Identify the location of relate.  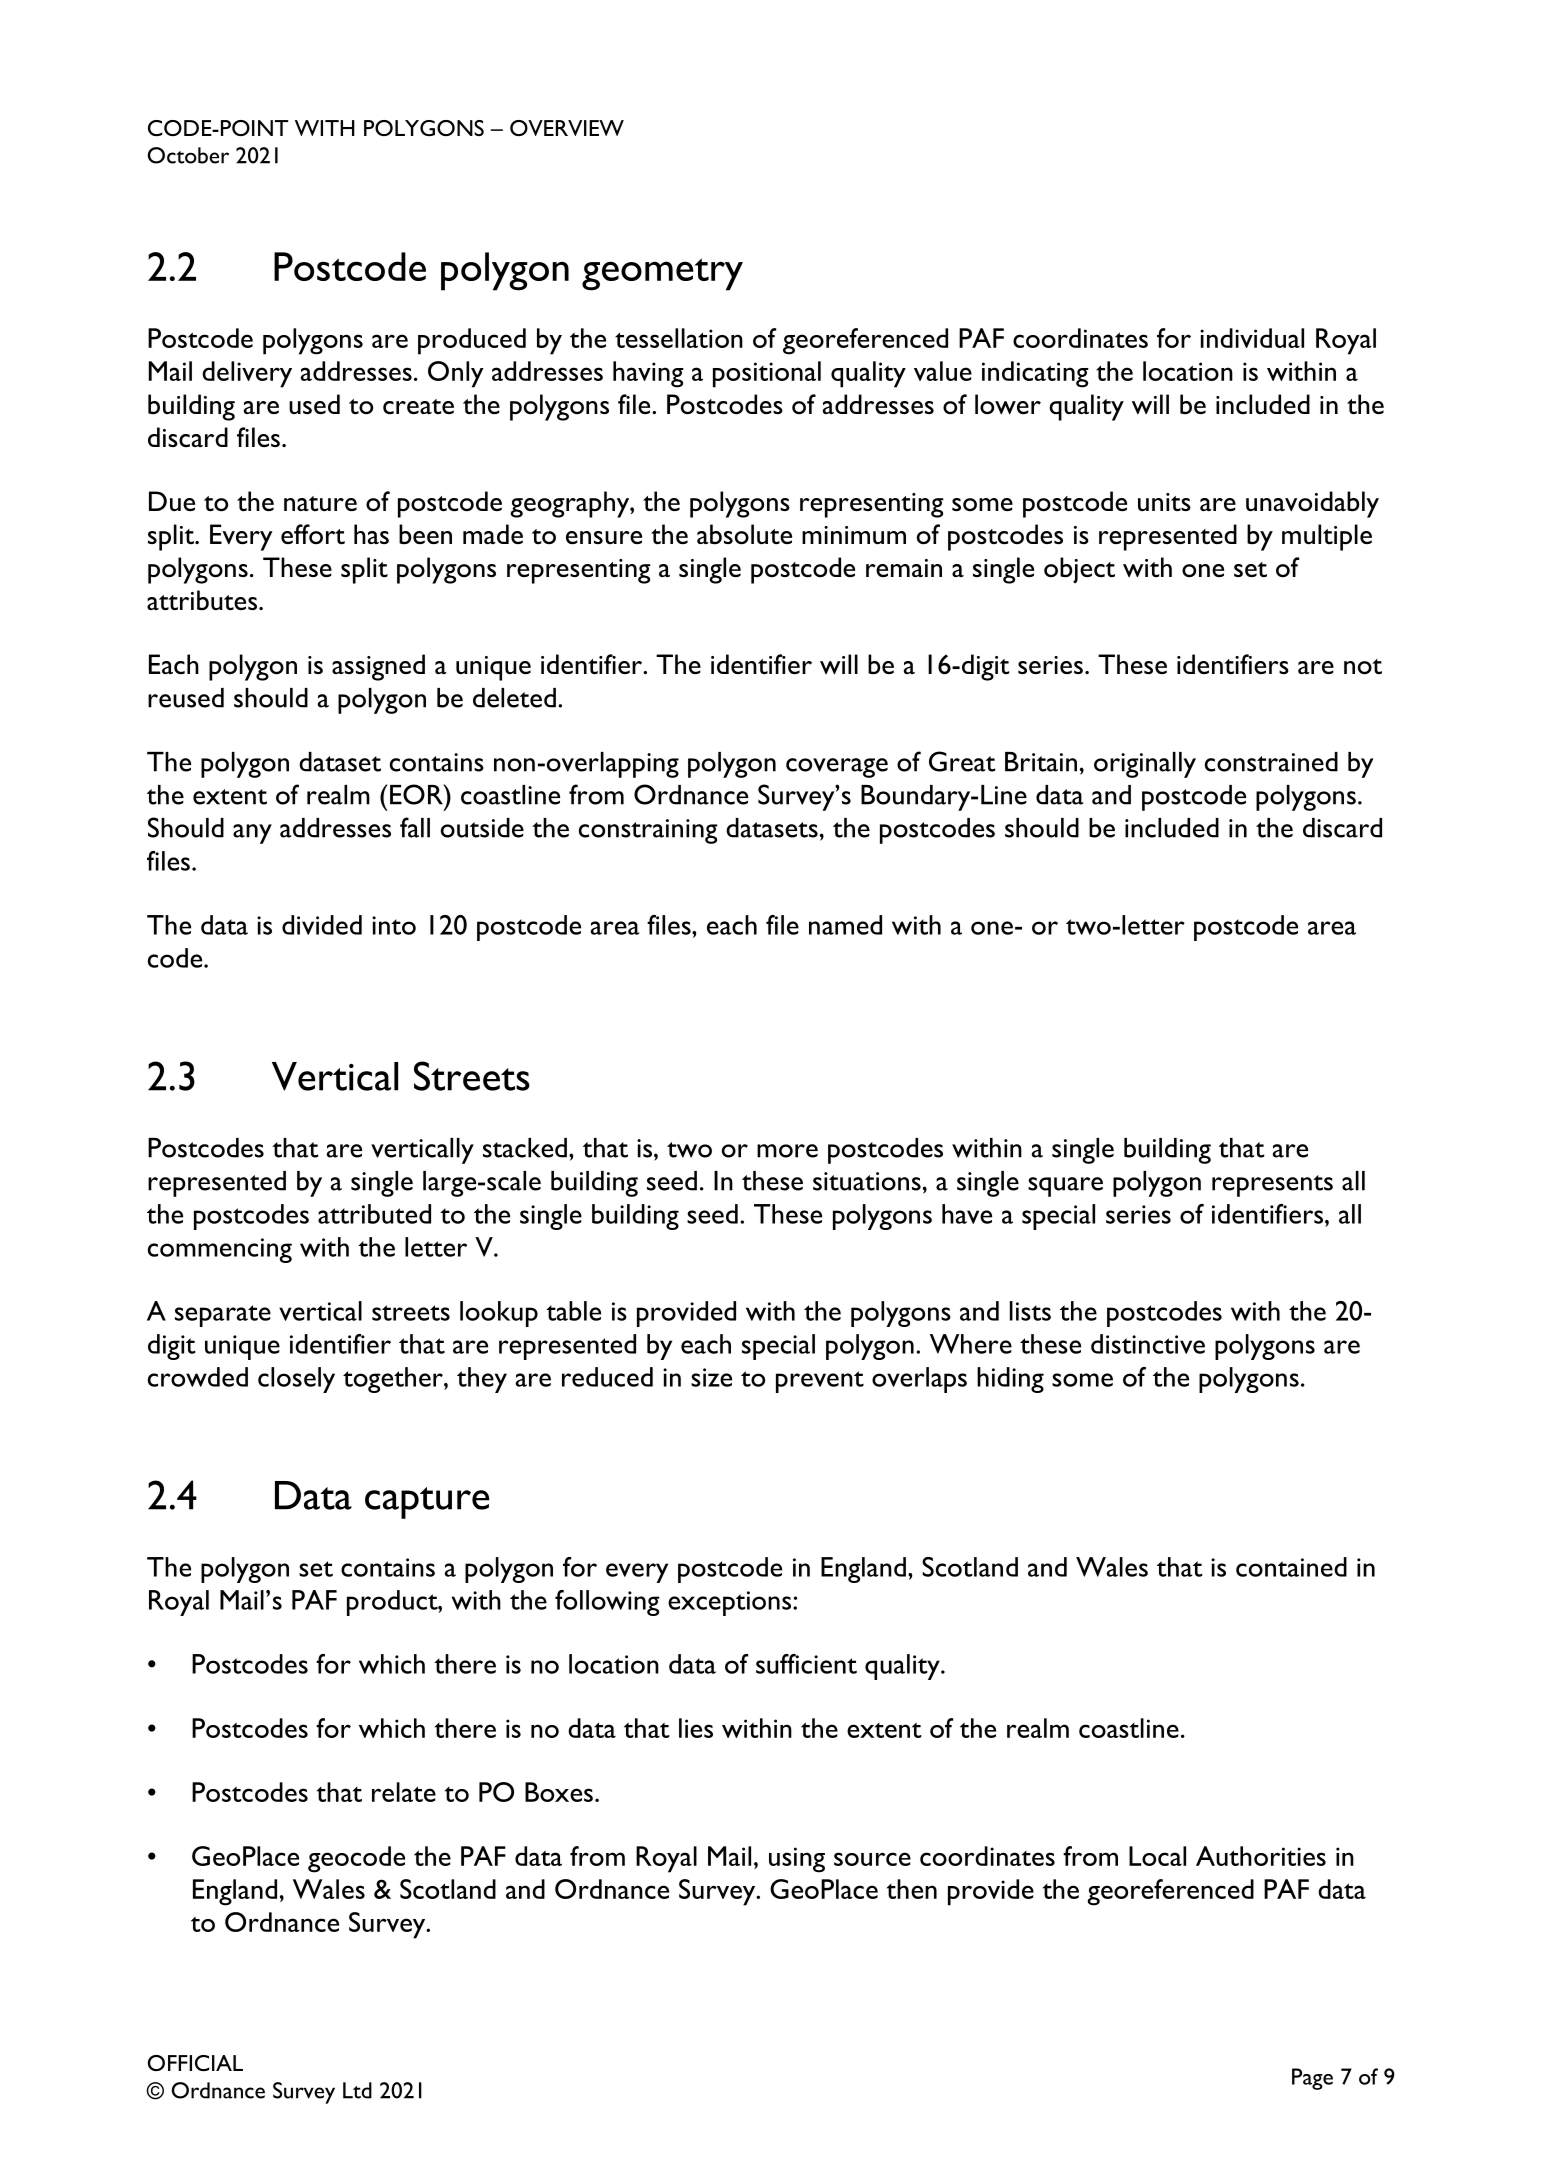
(404, 1792).
